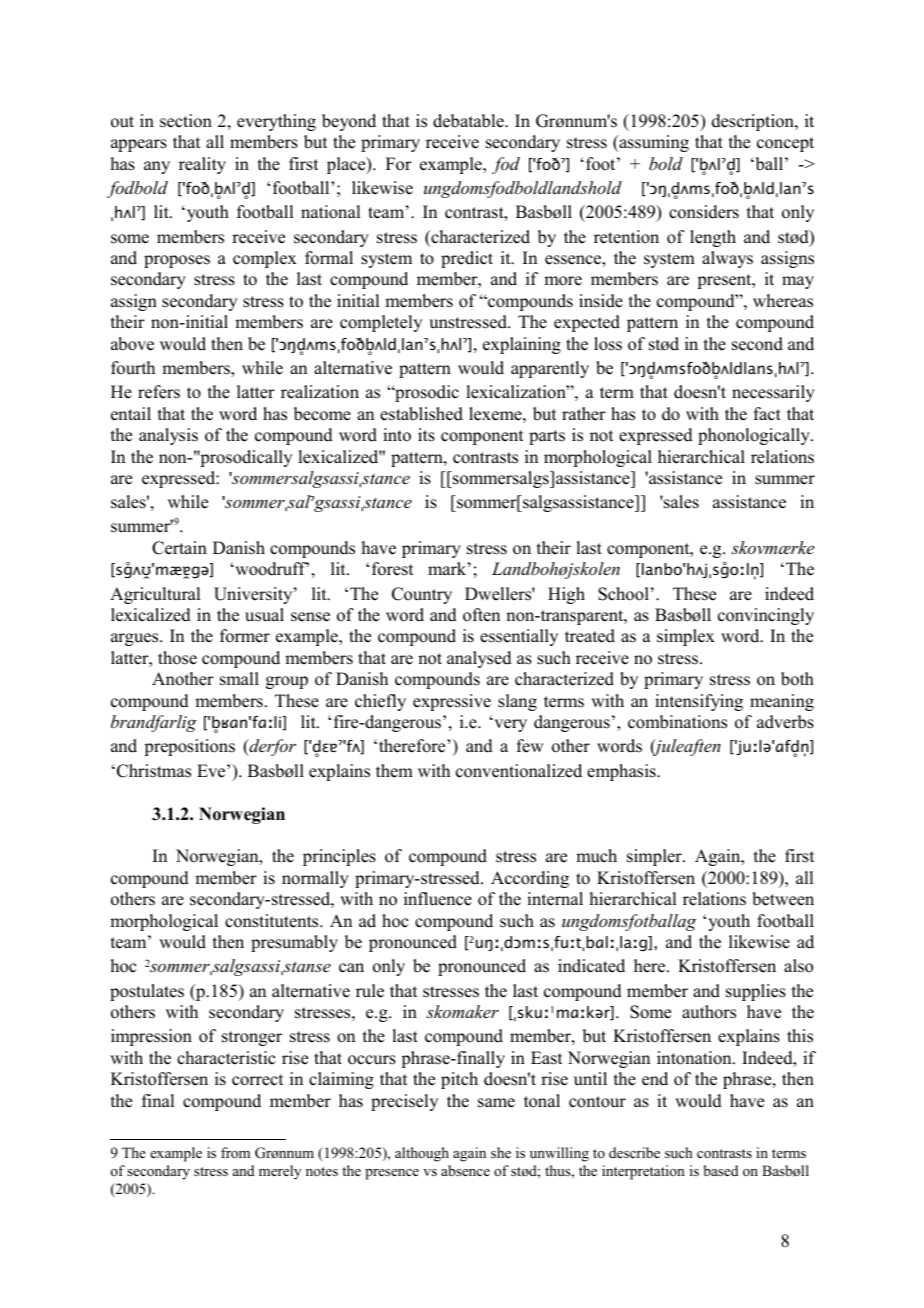  Describe the element at coordinates (154, 771) in the screenshot. I see `Christmas` at that location.
